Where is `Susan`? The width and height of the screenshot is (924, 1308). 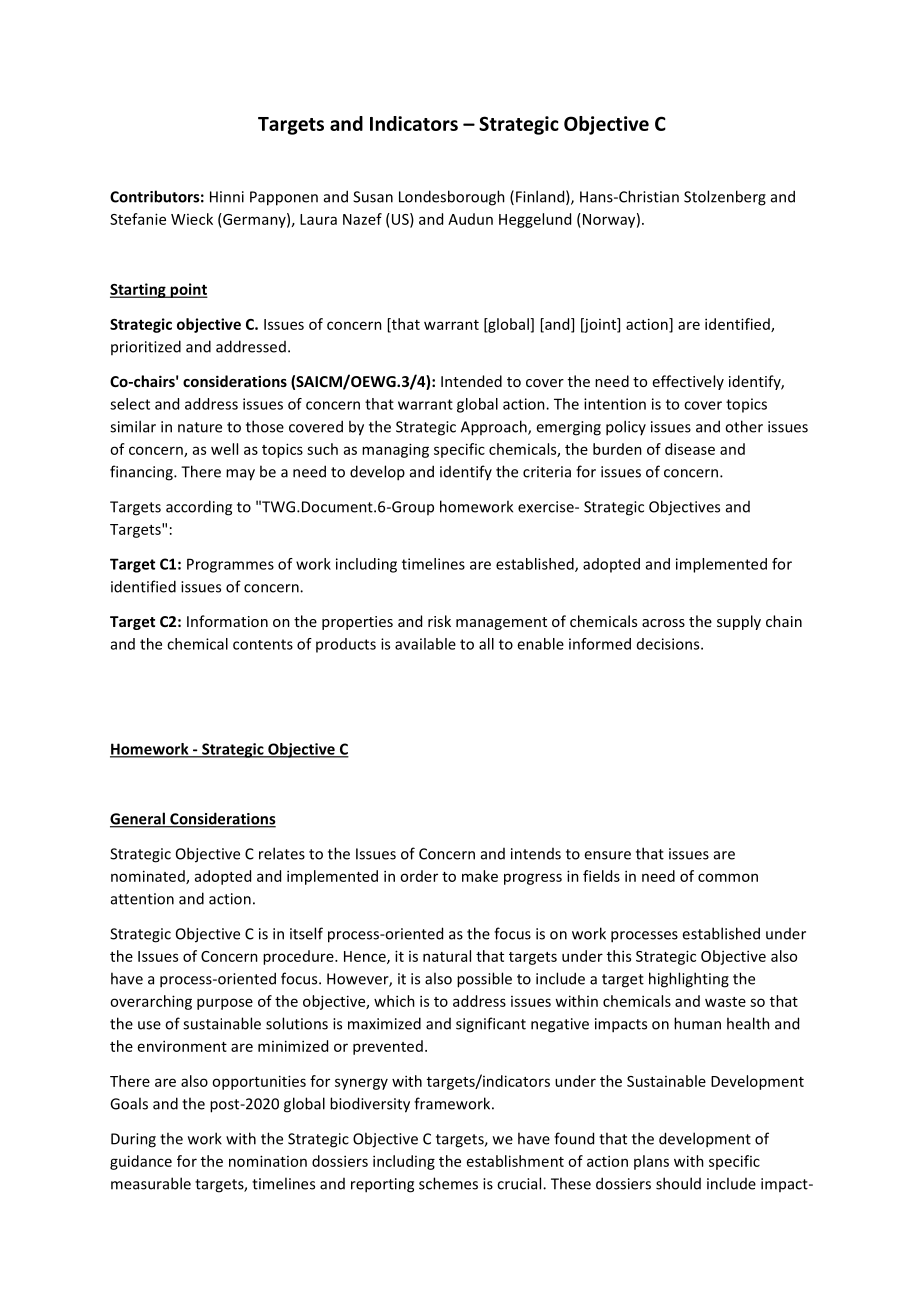
Susan is located at coordinates (373, 197).
